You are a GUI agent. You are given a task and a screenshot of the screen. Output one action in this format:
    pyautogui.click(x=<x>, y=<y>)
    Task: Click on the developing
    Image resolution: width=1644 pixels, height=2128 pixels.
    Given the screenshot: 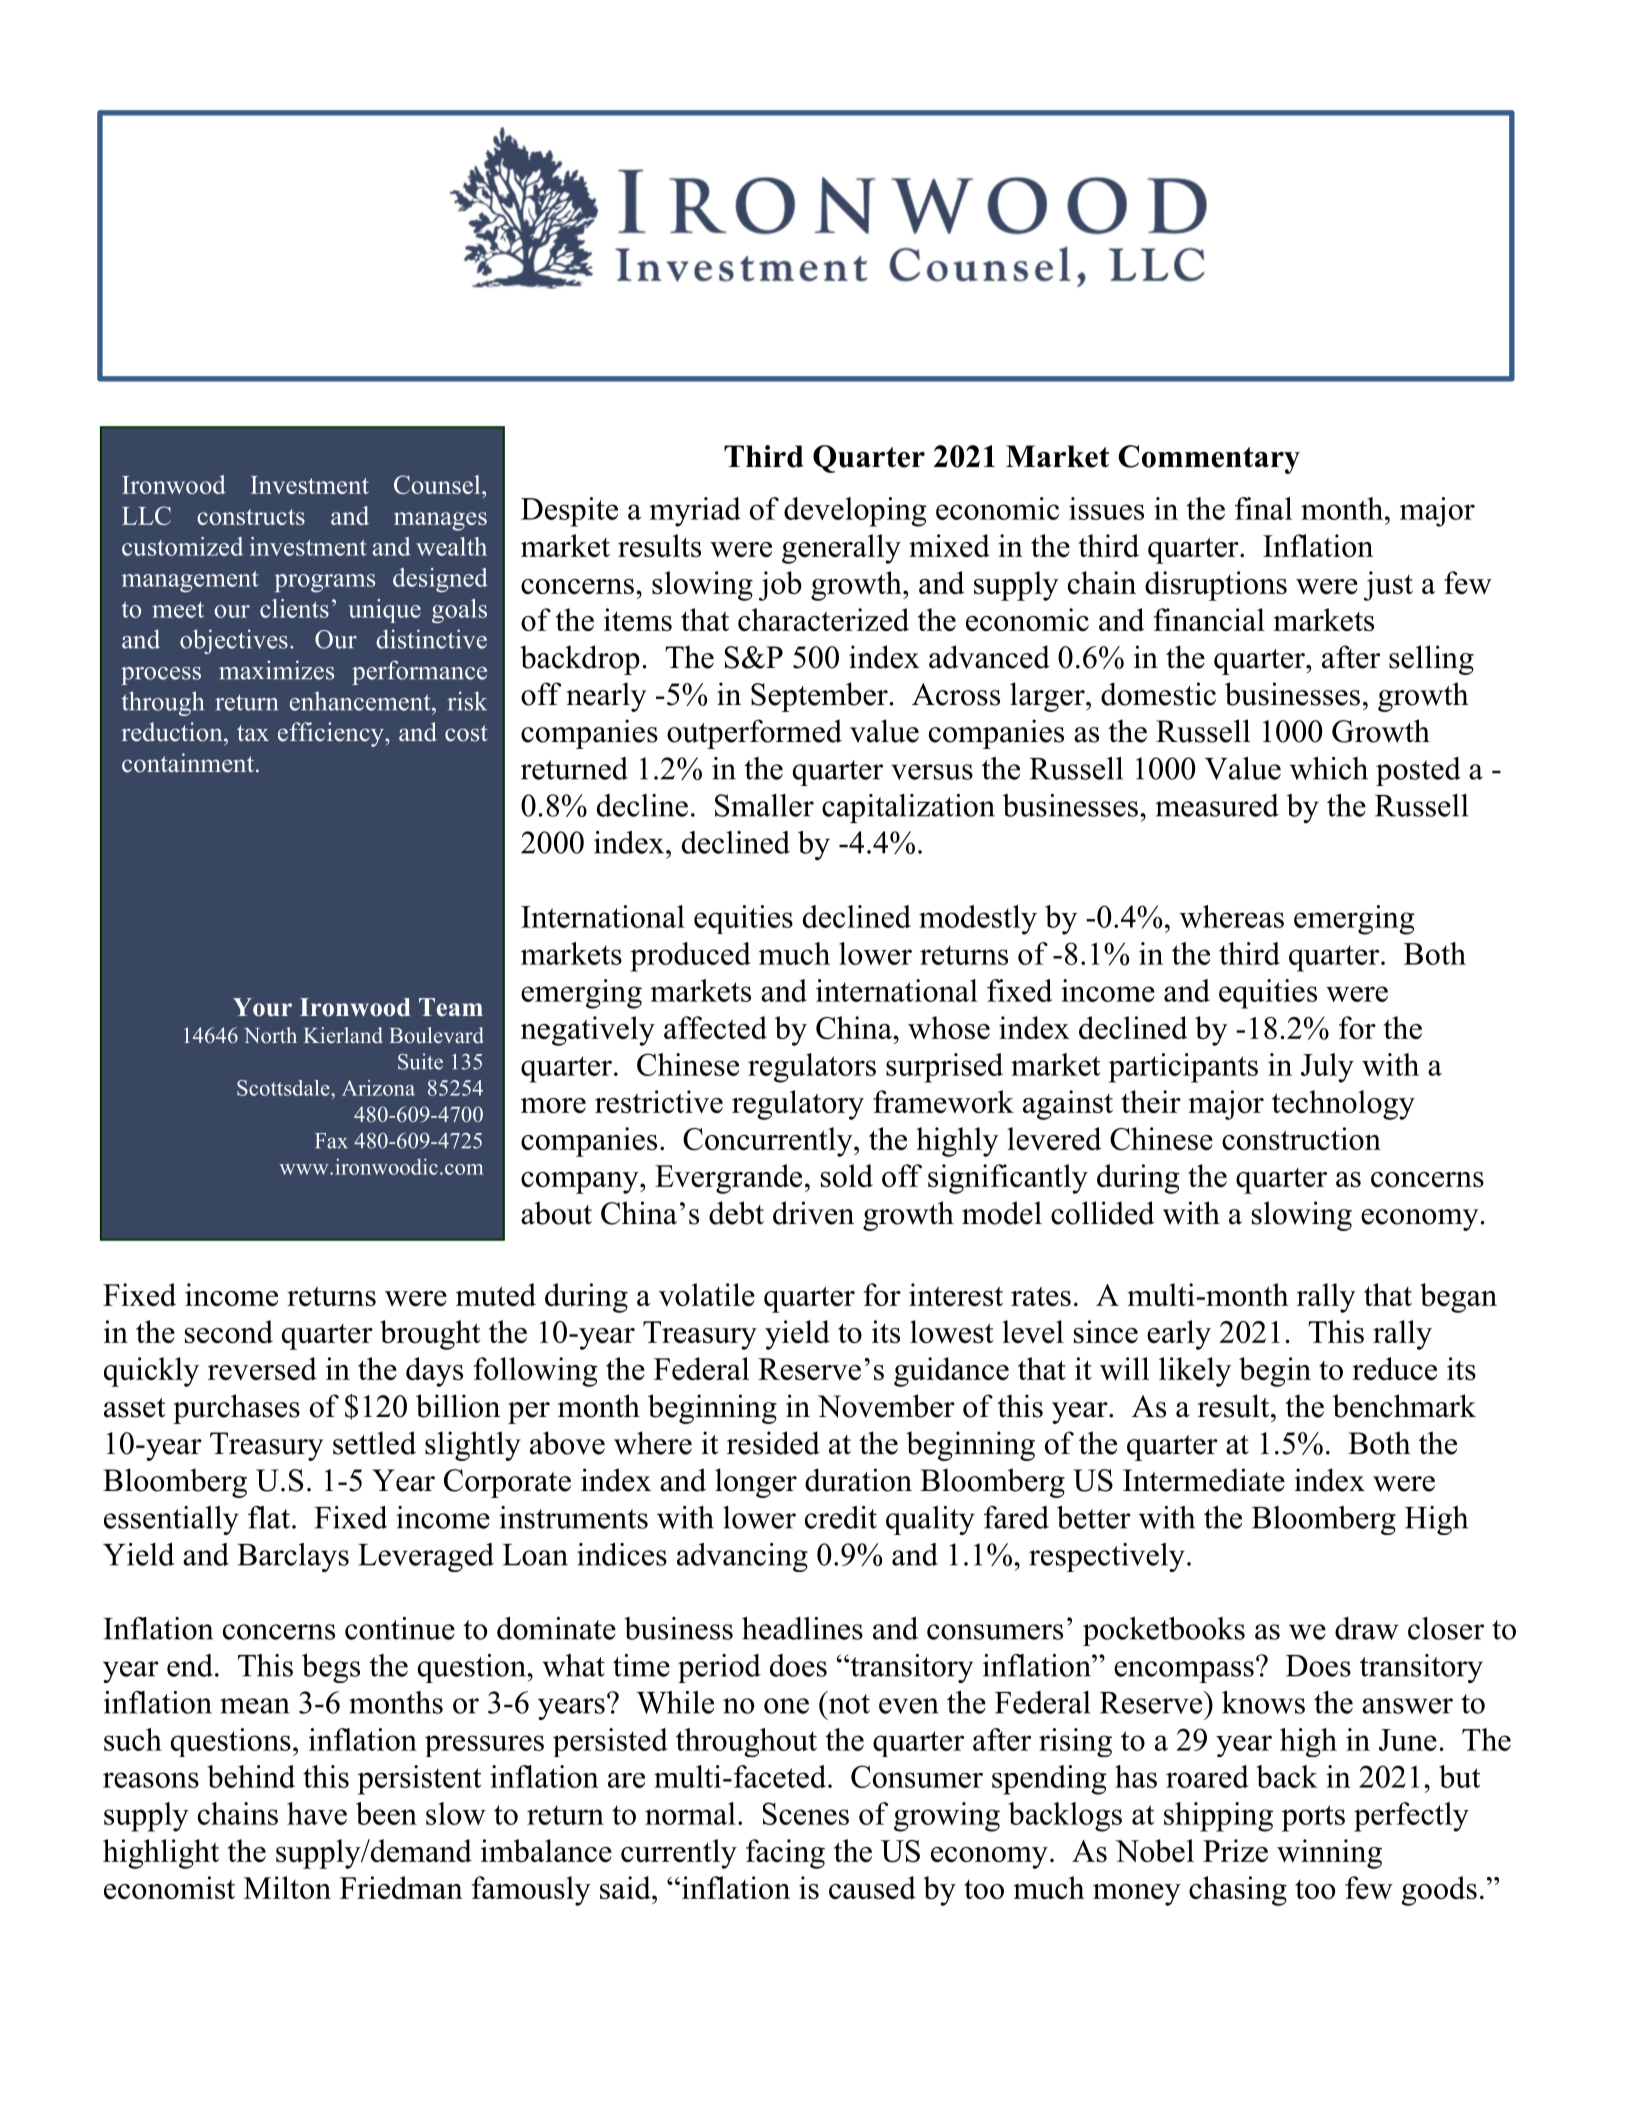 What is the action you would take?
    pyautogui.click(x=855, y=512)
